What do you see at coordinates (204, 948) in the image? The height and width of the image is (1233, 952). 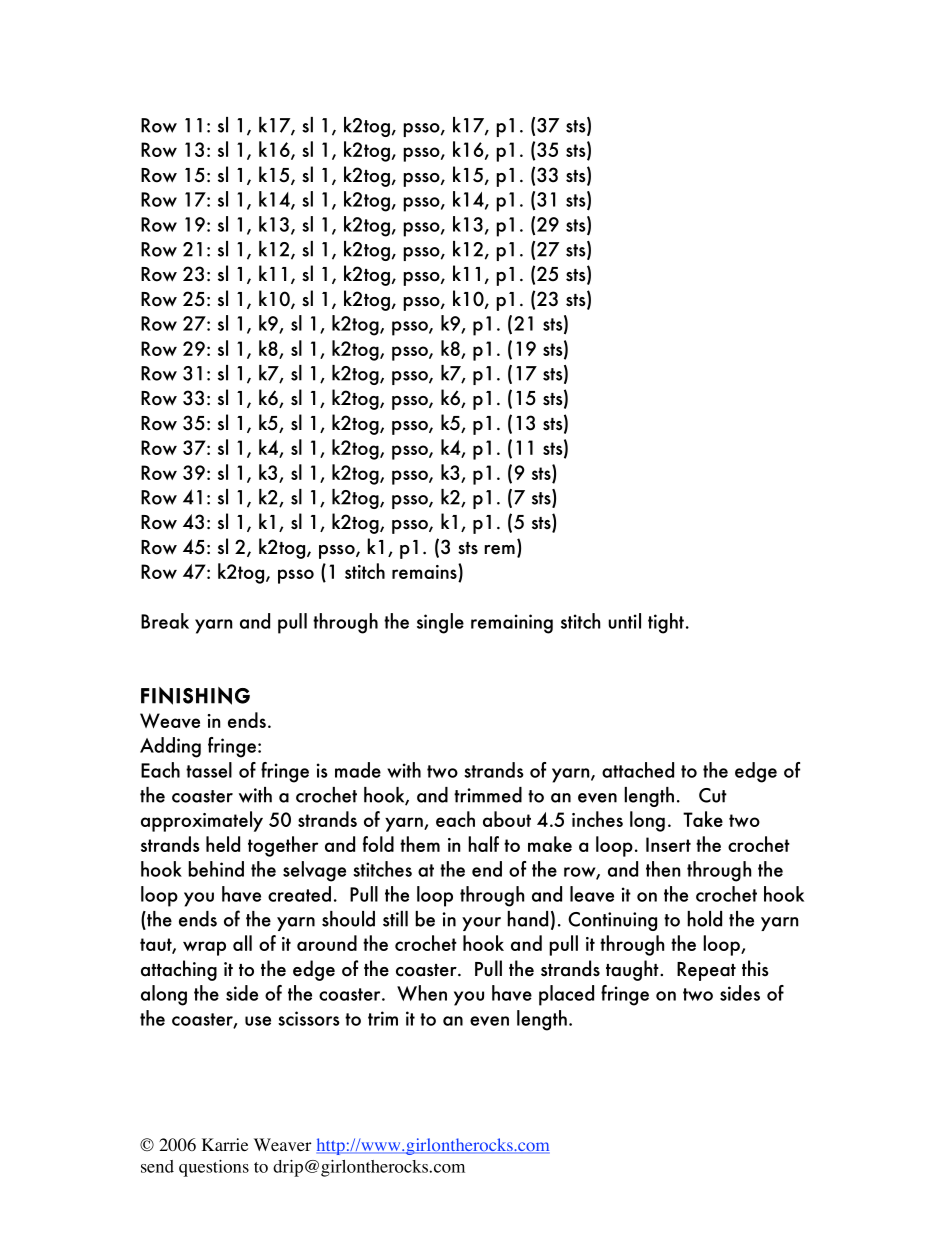 I see `wrap` at bounding box center [204, 948].
